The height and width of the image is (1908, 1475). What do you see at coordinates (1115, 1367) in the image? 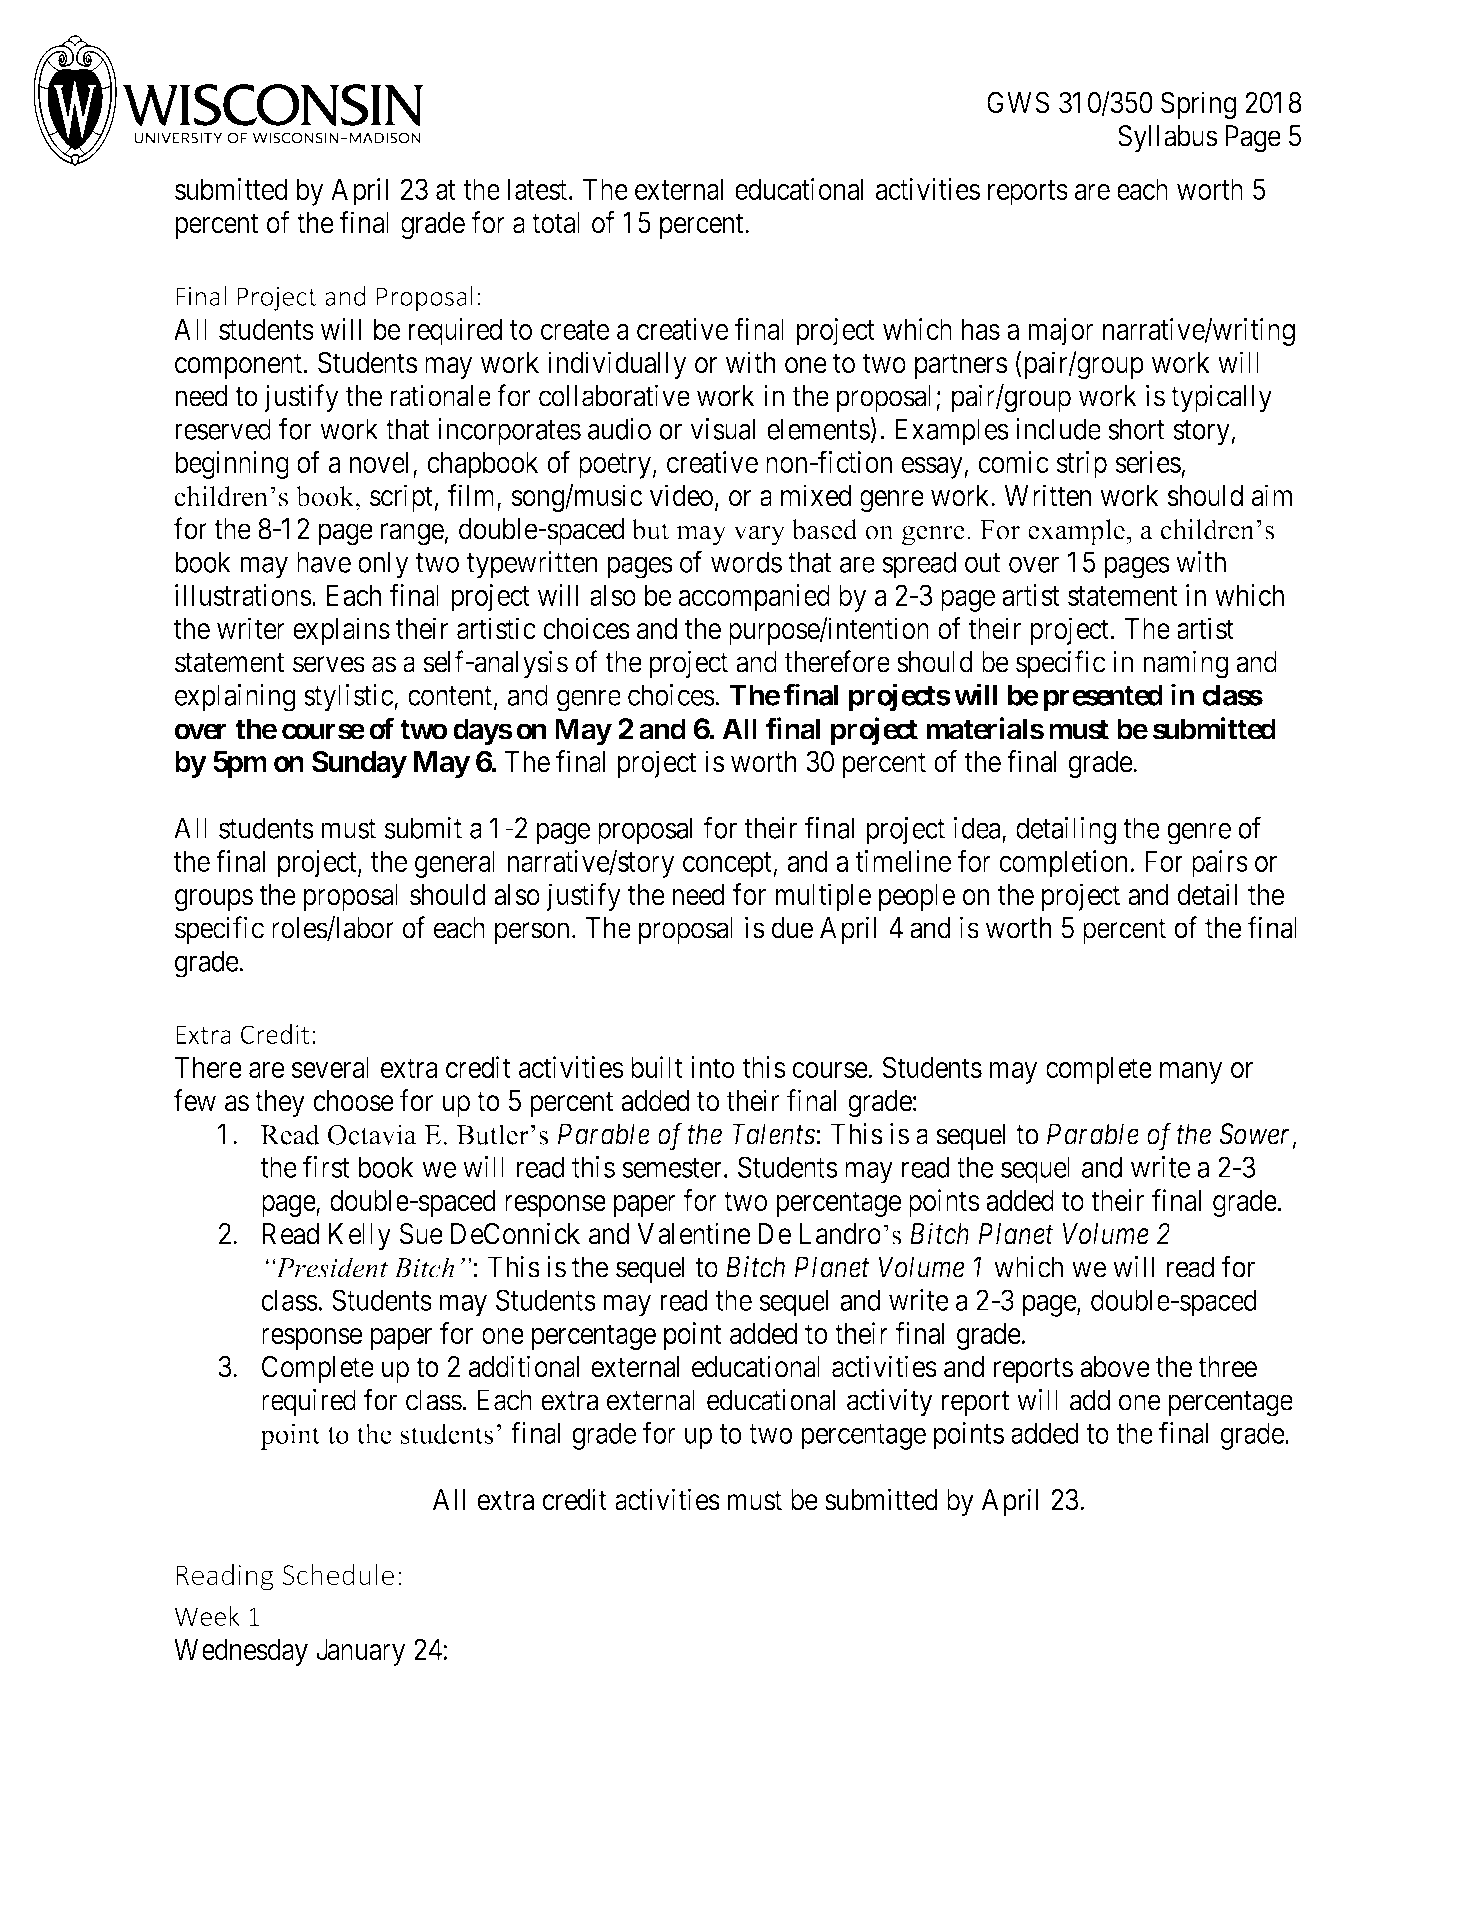
I see `above` at bounding box center [1115, 1367].
